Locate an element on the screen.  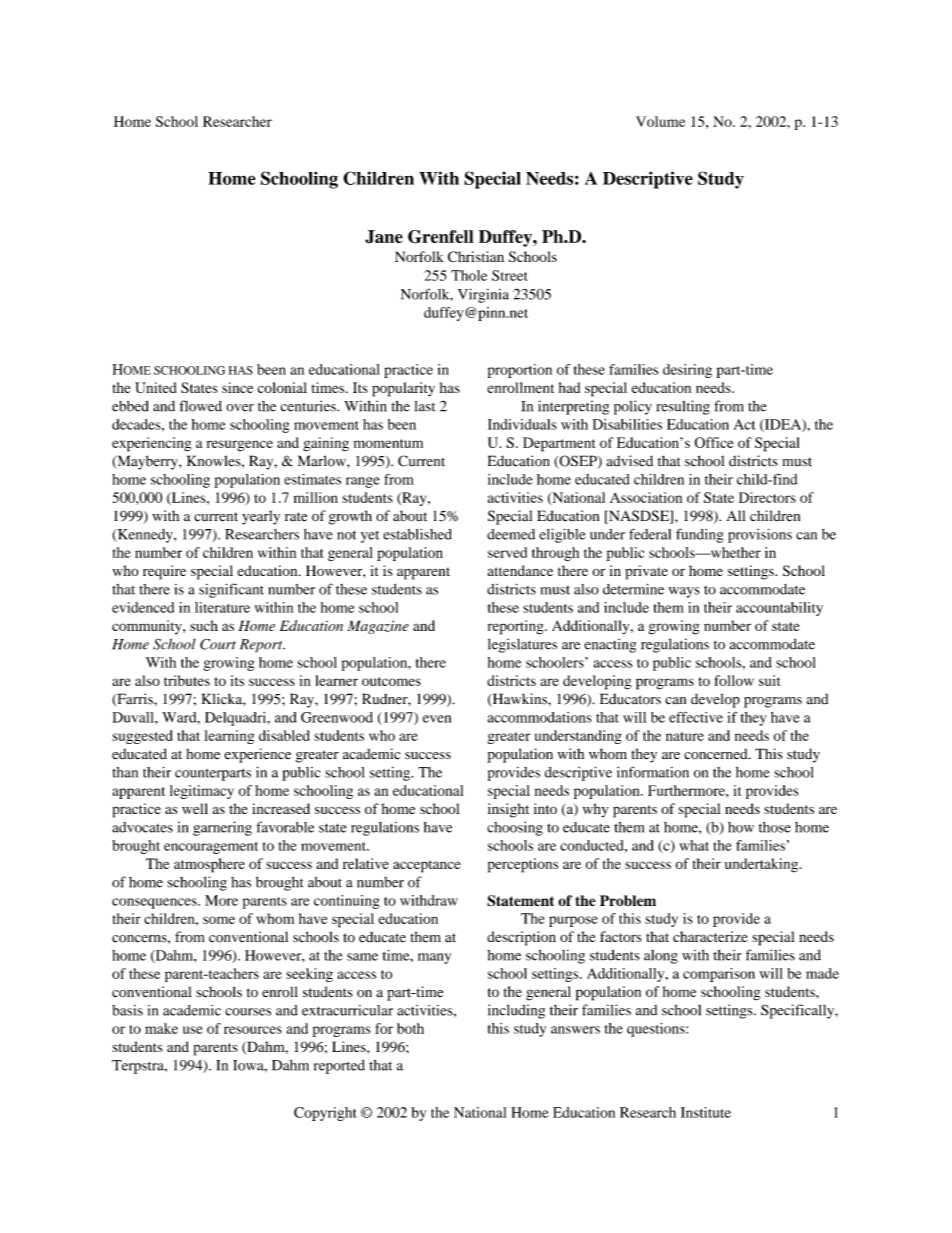
Institute is located at coordinates (706, 1112).
